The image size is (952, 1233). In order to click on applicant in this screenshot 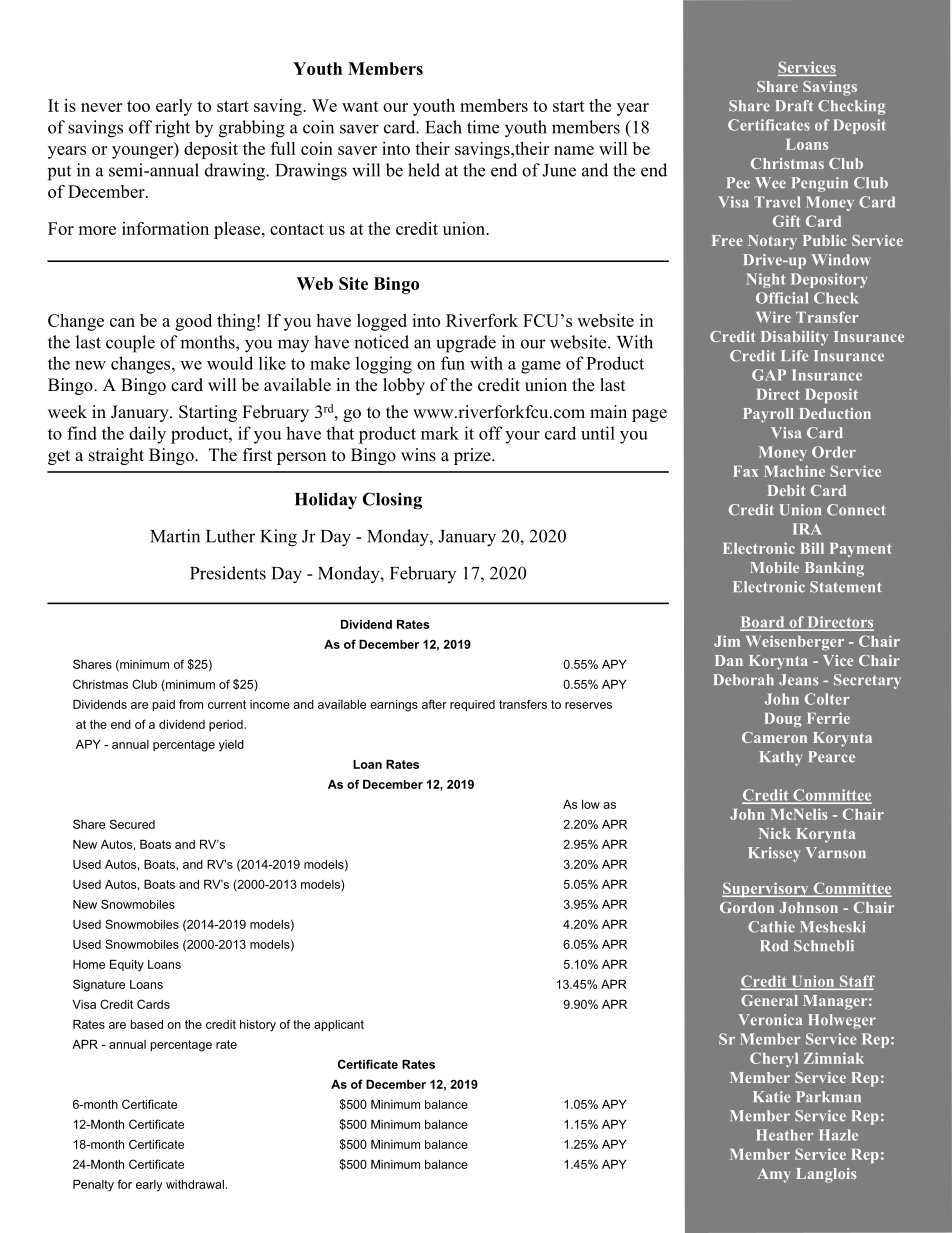, I will do `click(339, 1026)`.
